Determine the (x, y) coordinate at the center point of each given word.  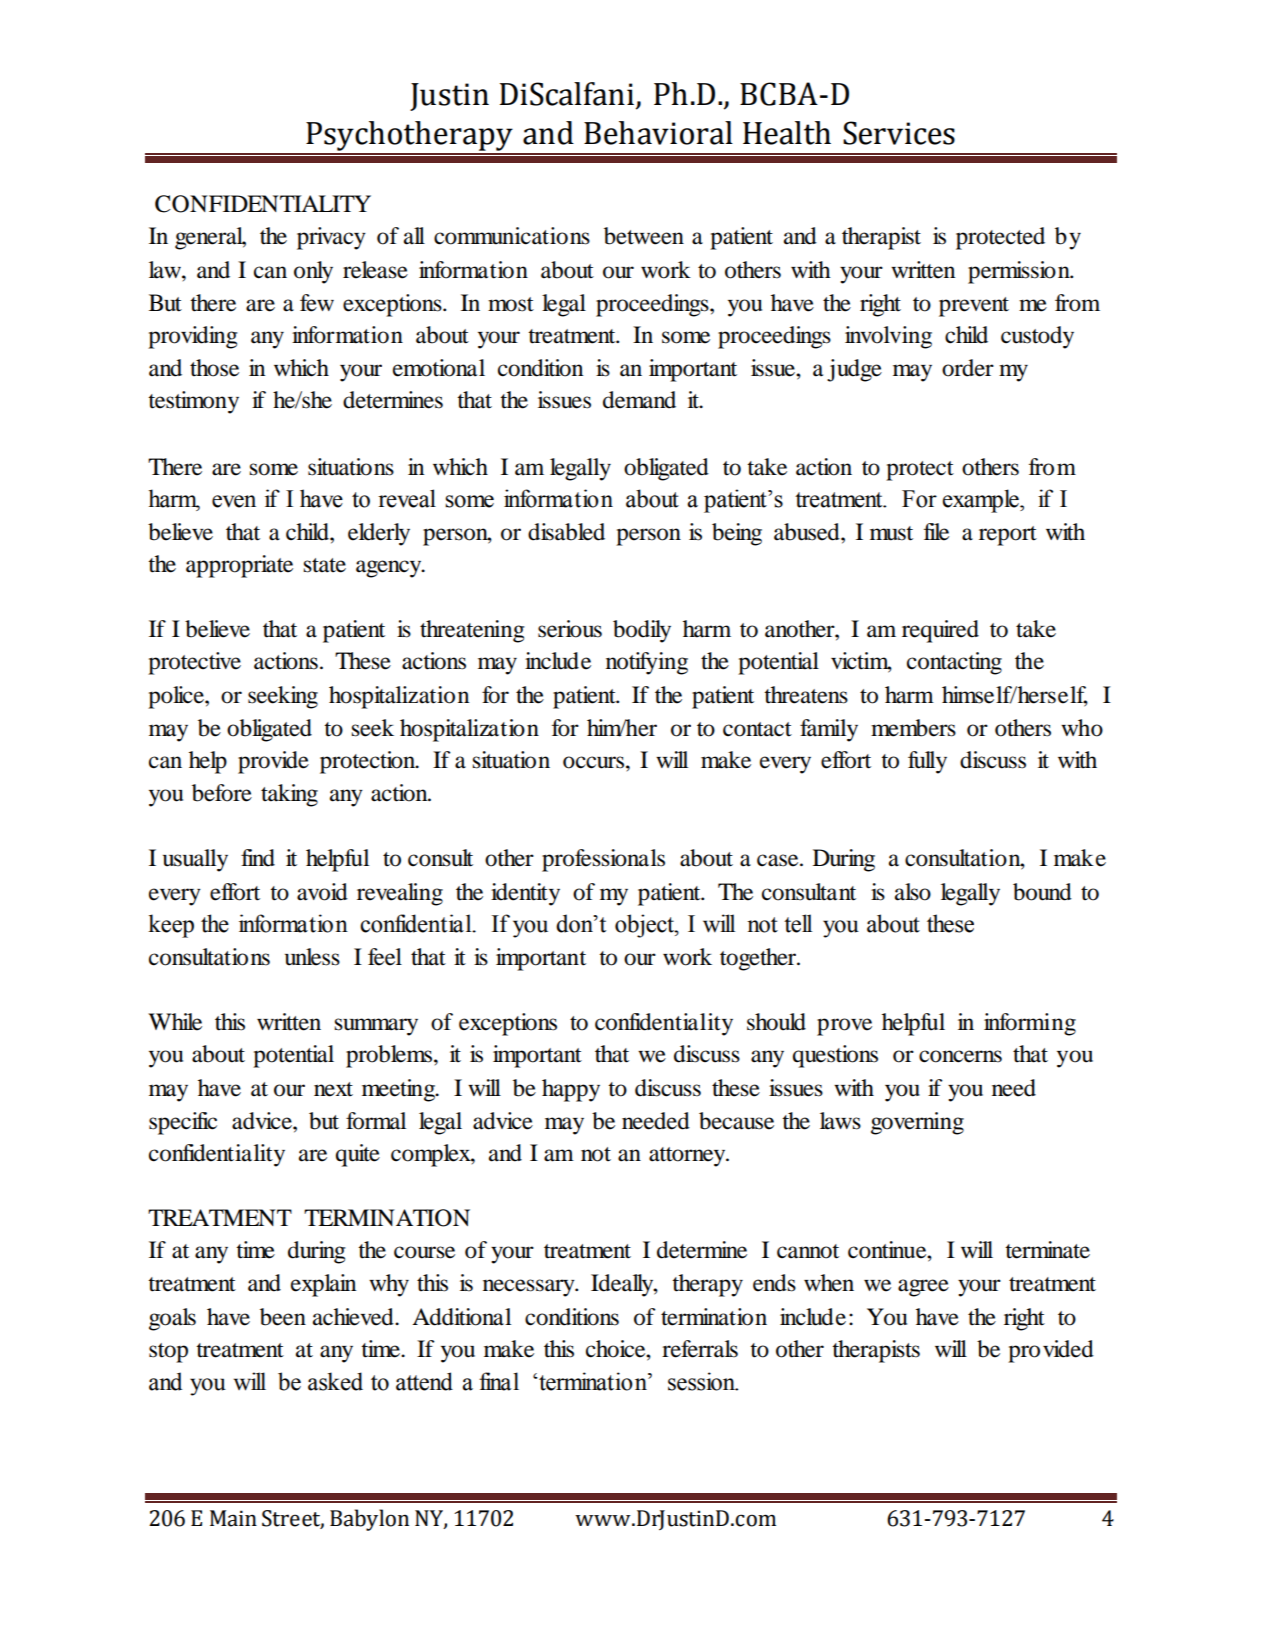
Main (233, 1518)
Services (899, 133)
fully (927, 762)
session (703, 1381)
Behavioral (658, 133)
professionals (603, 860)
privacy (331, 238)
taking (289, 795)
